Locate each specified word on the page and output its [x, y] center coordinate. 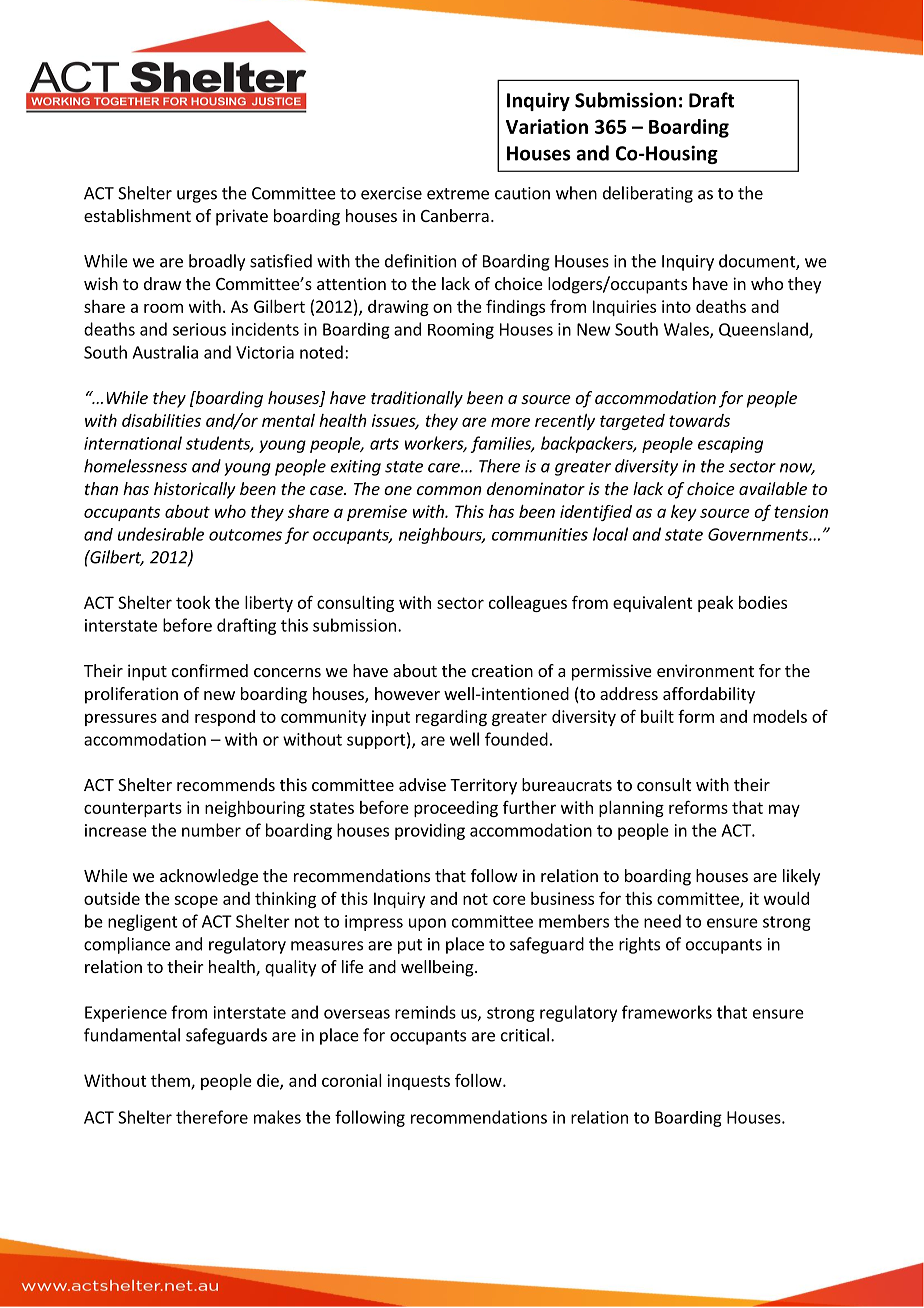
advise [422, 784]
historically [195, 490]
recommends [226, 784]
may [784, 810]
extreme [458, 194]
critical [525, 1035]
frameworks [667, 1012]
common [449, 490]
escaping [730, 445]
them [171, 1081]
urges [197, 196]
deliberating [648, 194]
